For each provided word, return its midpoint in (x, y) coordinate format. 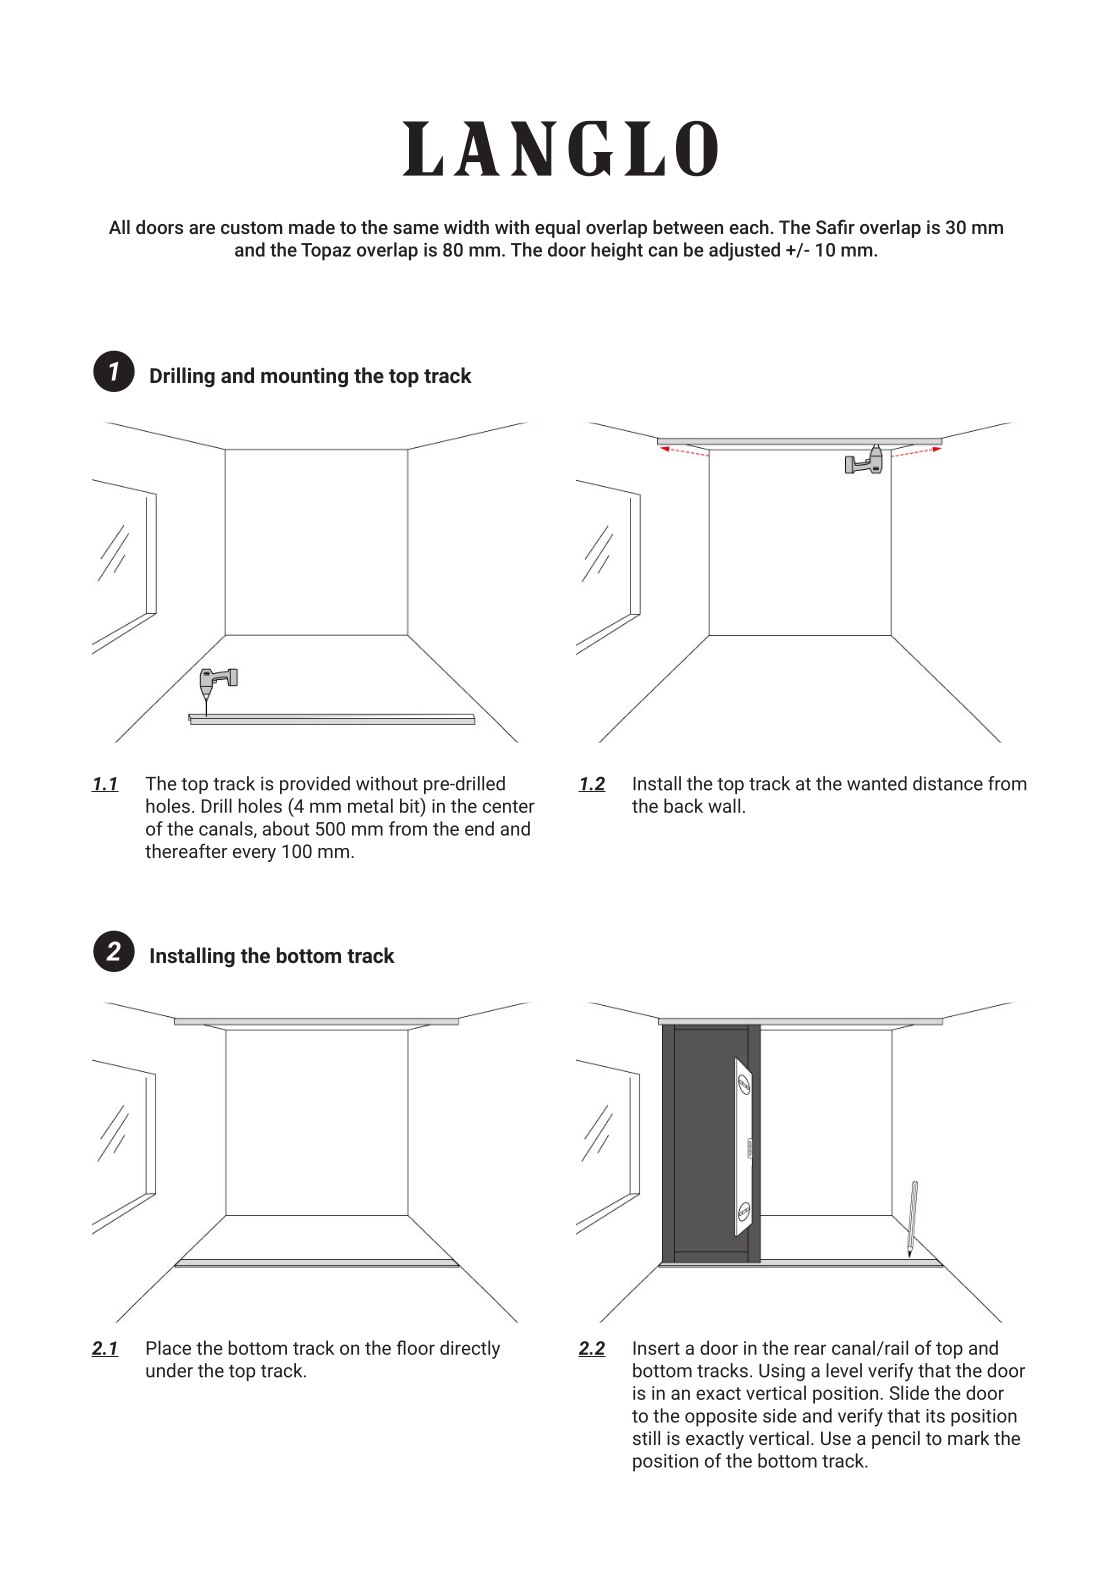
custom (252, 227)
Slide (909, 1392)
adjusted (744, 251)
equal (557, 229)
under (169, 1370)
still (646, 1438)
